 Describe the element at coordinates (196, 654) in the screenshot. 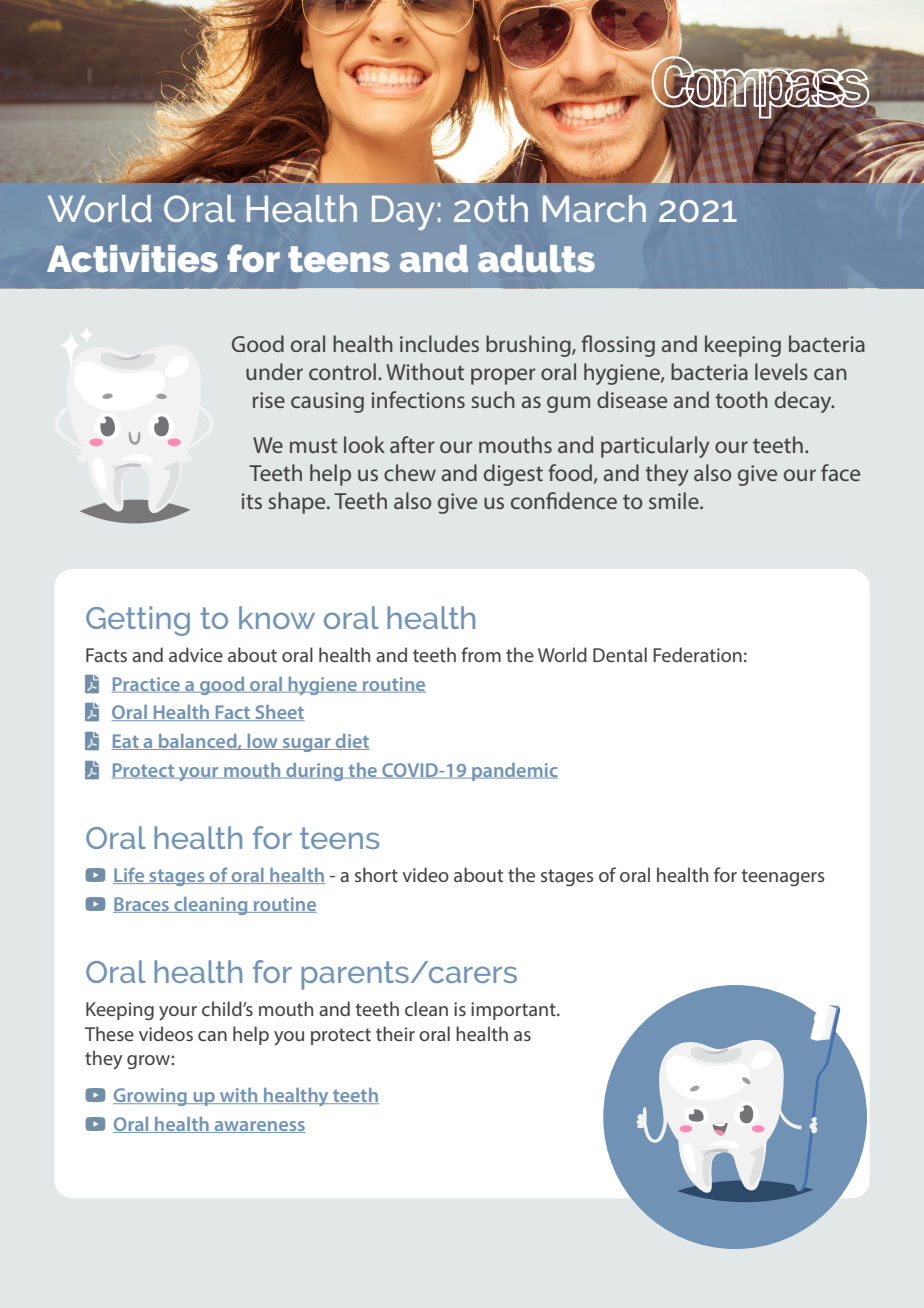

I see `advice` at that location.
